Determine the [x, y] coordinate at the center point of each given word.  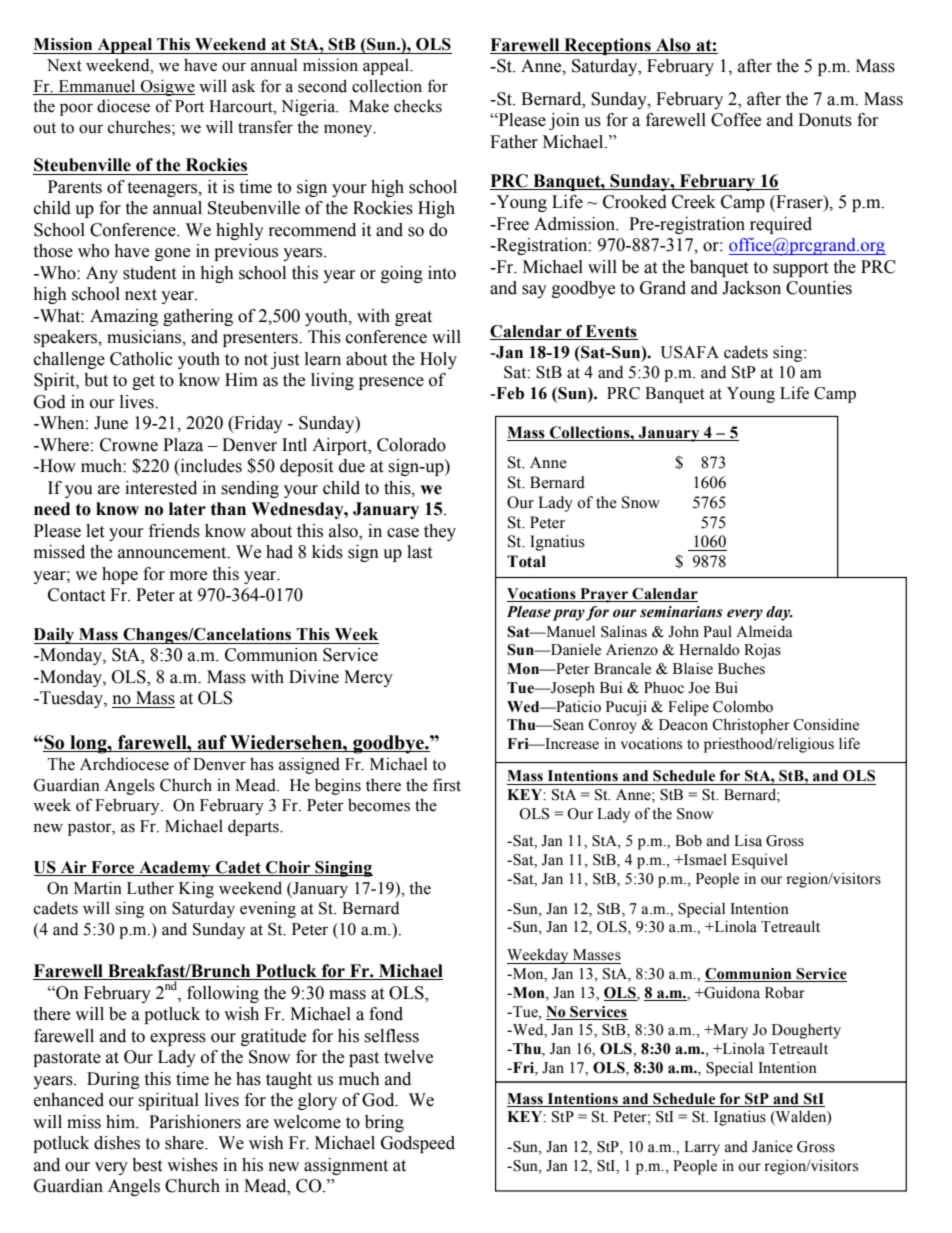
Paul [717, 632]
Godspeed [418, 1144]
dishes [117, 1143]
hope [120, 575]
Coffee [736, 120]
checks [418, 106]
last [419, 552]
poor [76, 109]
